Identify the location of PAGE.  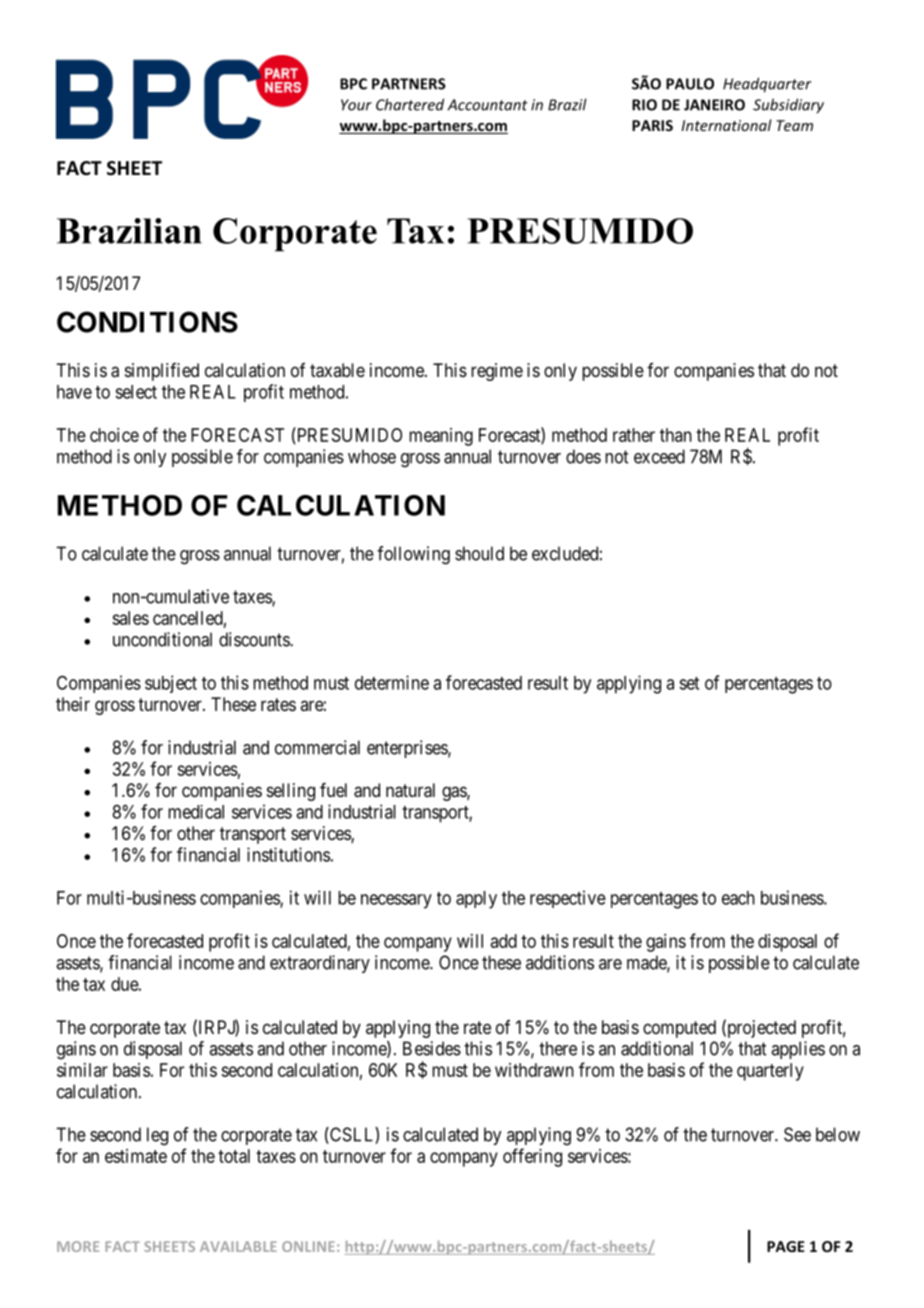
(786, 1246).
